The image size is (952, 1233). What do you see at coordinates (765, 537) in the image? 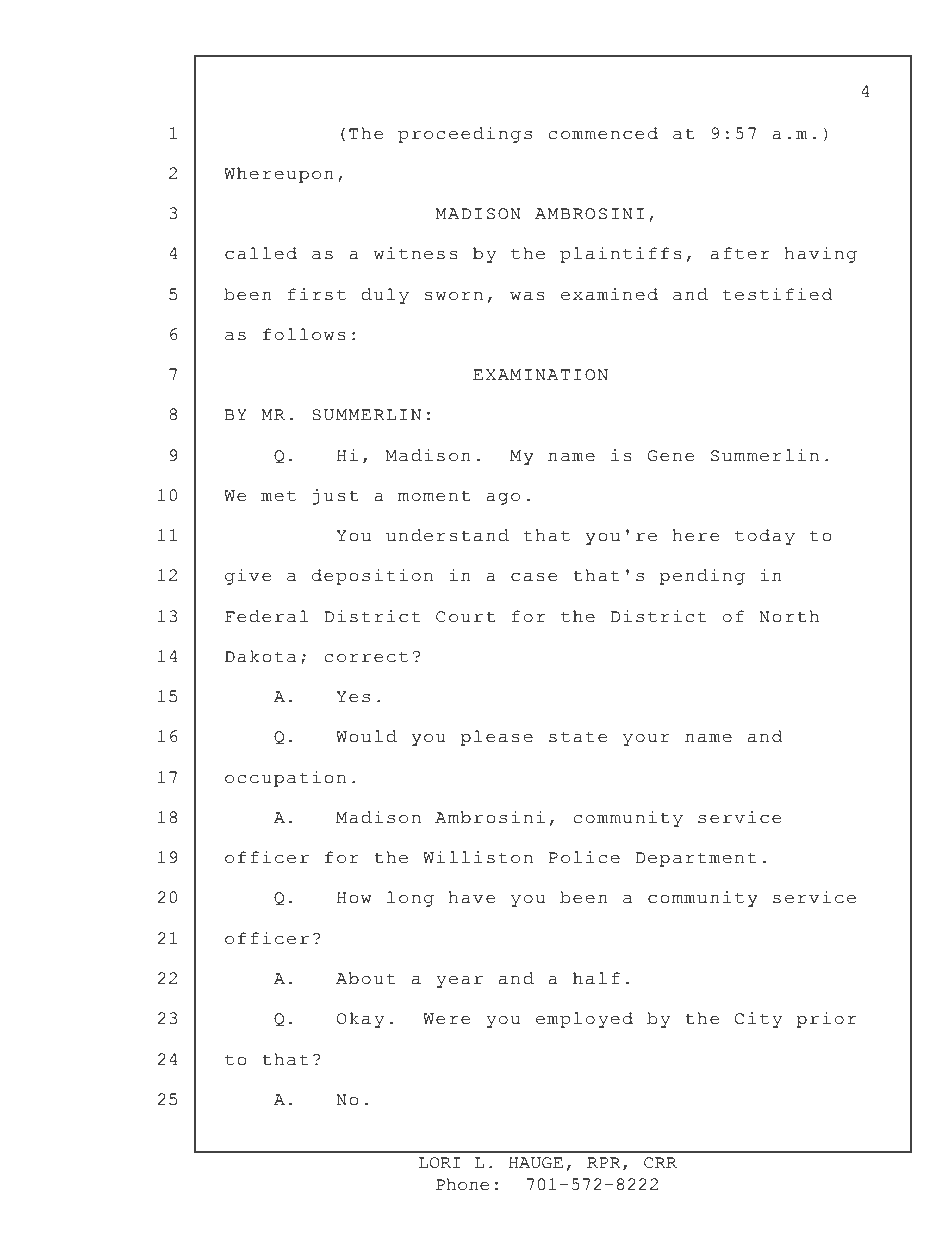
I see `today` at bounding box center [765, 537].
